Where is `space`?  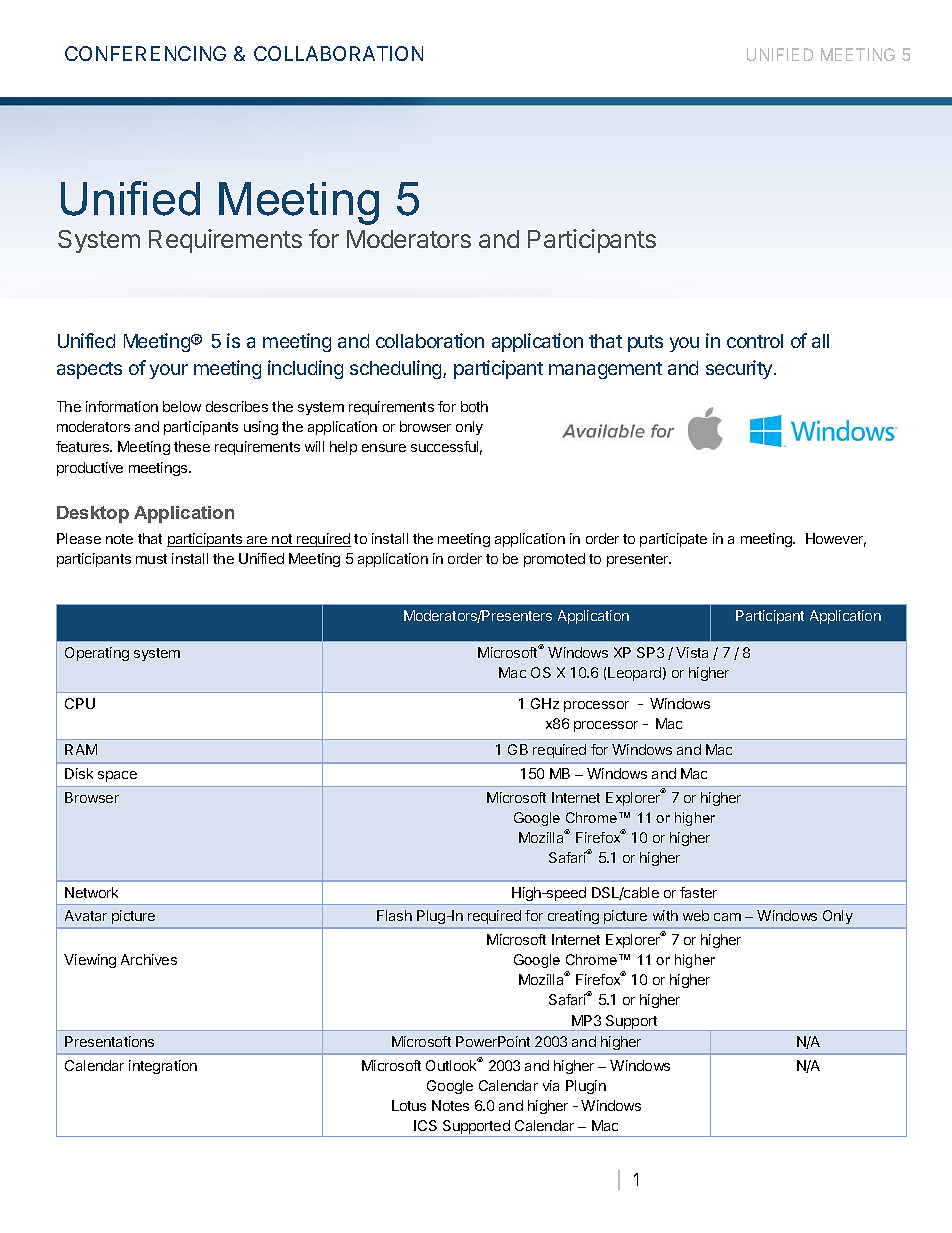 space is located at coordinates (117, 776).
